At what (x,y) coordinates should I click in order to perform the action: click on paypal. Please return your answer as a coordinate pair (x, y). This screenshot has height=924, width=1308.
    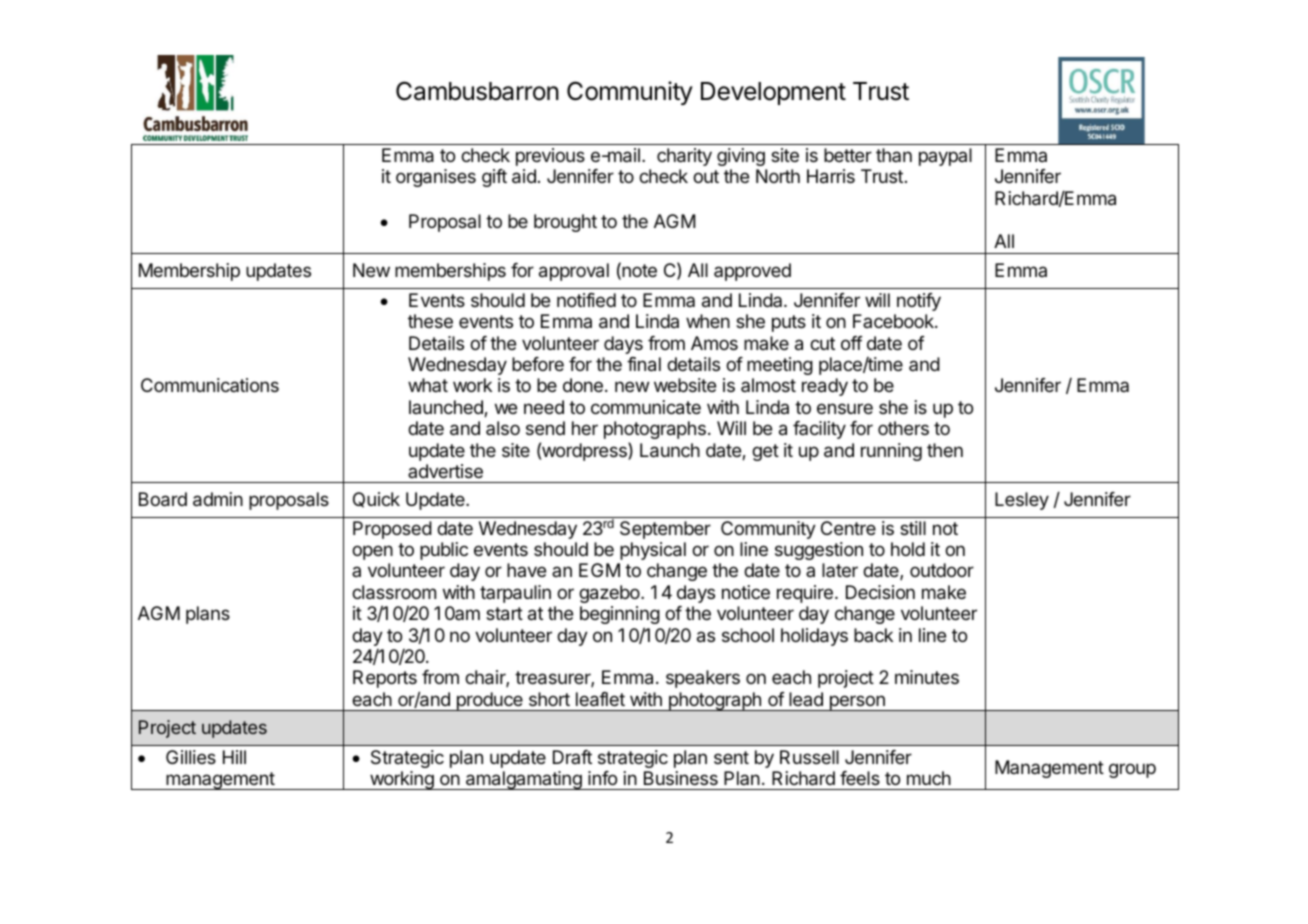
    Looking at the image, I should click on (945, 157).
